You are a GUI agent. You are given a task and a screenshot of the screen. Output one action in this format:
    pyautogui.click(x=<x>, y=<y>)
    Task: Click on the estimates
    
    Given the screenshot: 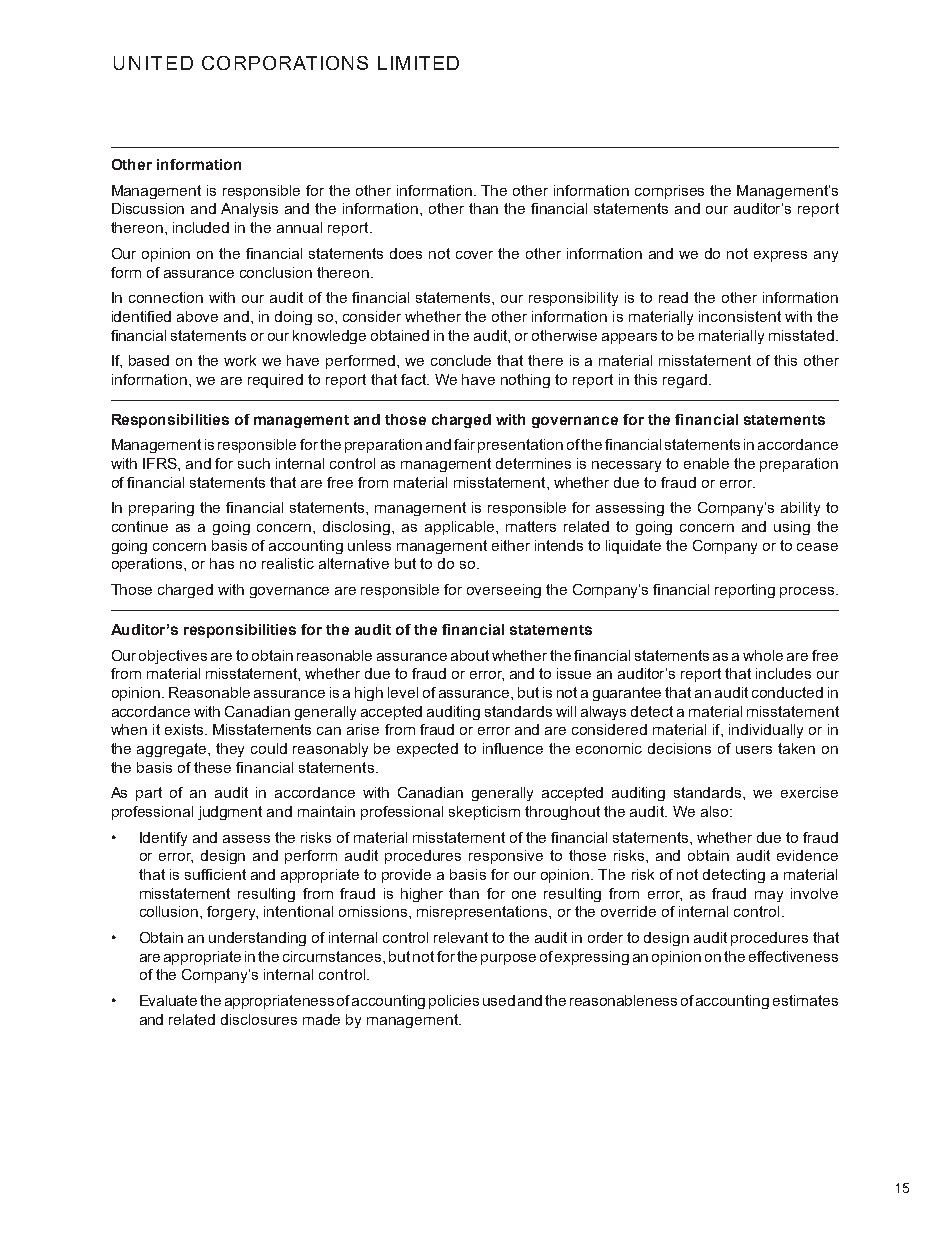 What is the action you would take?
    pyautogui.click(x=805, y=1000)
